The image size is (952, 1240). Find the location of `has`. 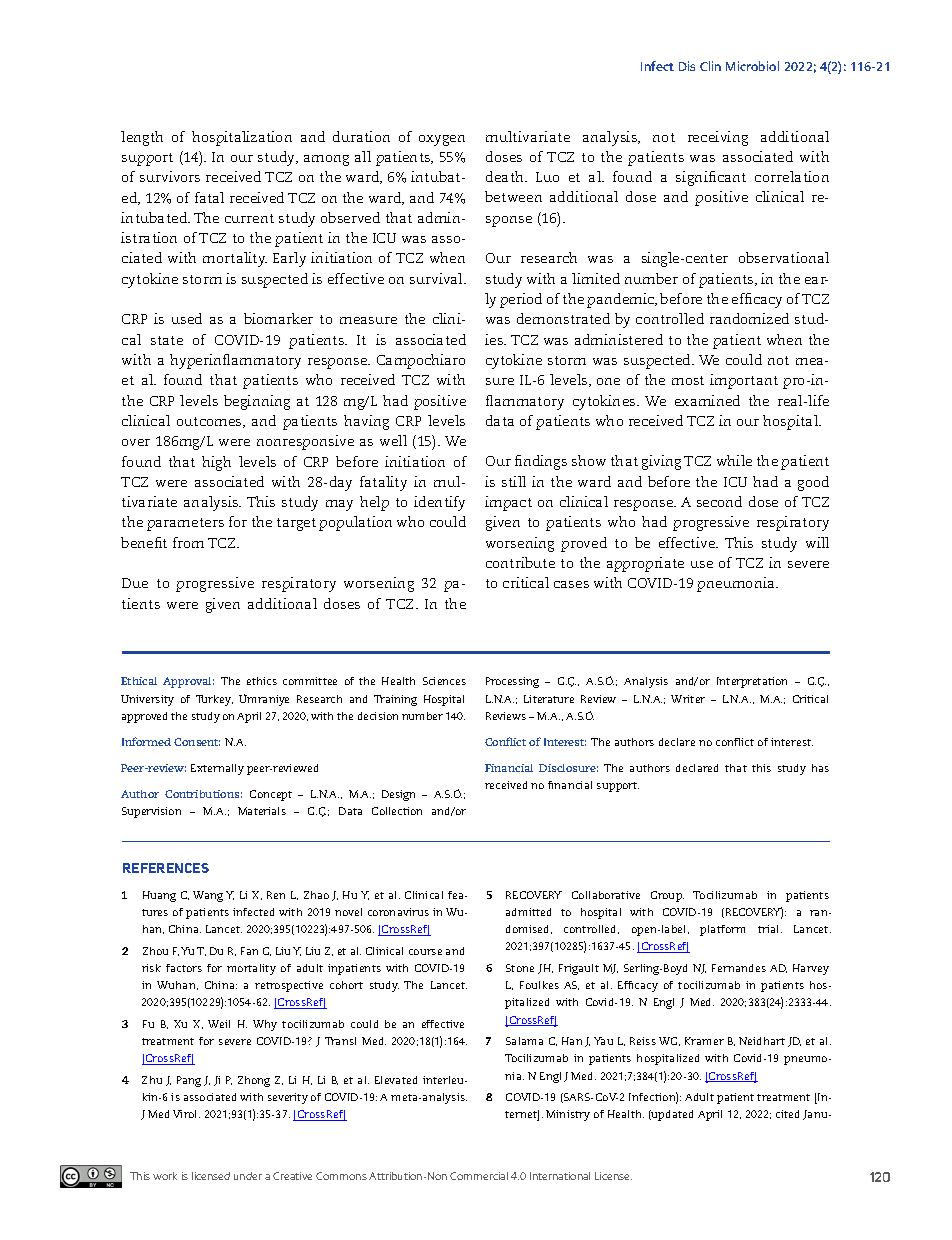

has is located at coordinates (820, 768).
